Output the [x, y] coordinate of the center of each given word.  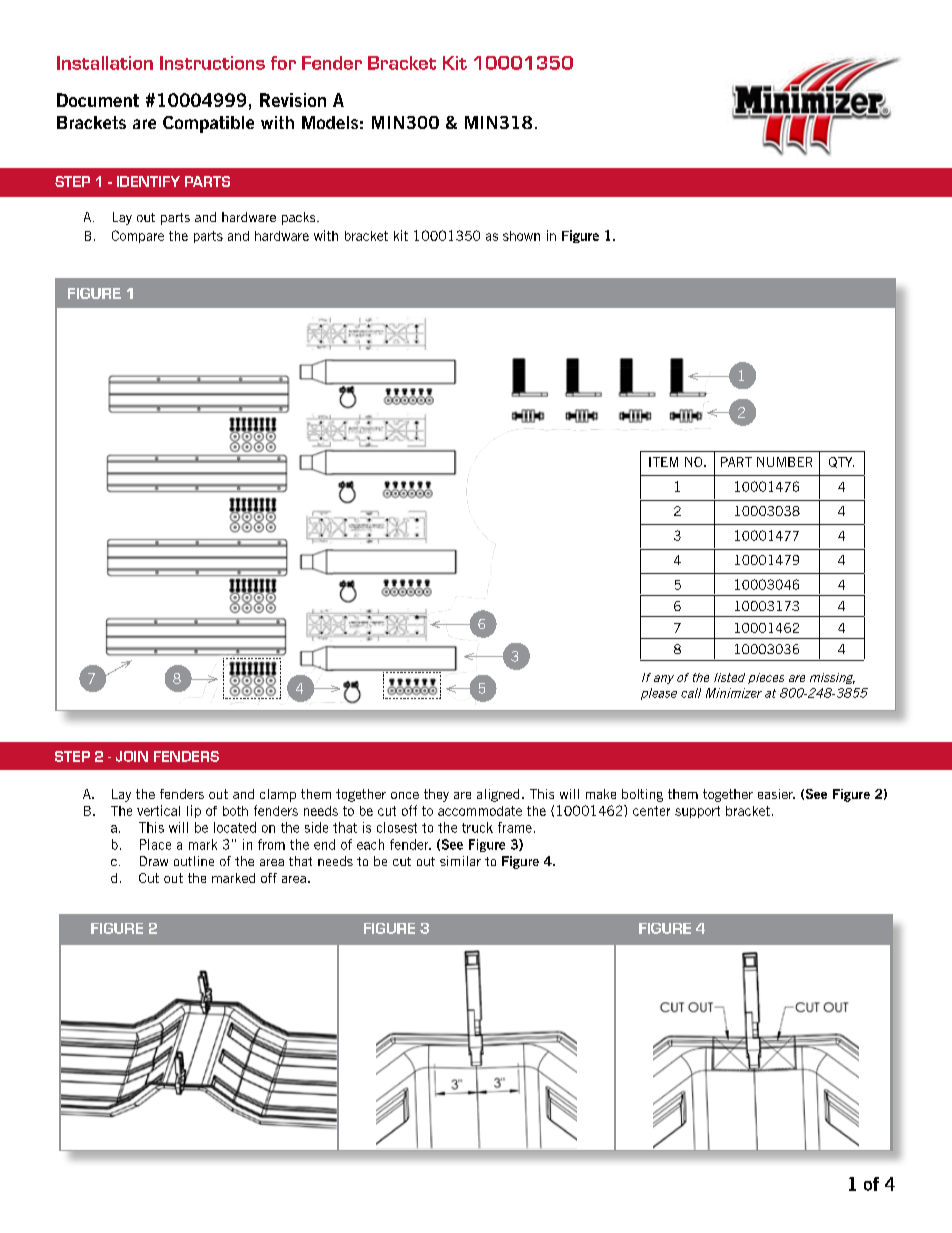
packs [300, 218]
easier [776, 794]
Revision [293, 100]
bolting [642, 795]
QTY [841, 462]
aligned [498, 795]
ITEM [663, 462]
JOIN [132, 756]
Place [155, 844]
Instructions [212, 63]
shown [521, 236]
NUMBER [784, 462]
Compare [138, 236]
